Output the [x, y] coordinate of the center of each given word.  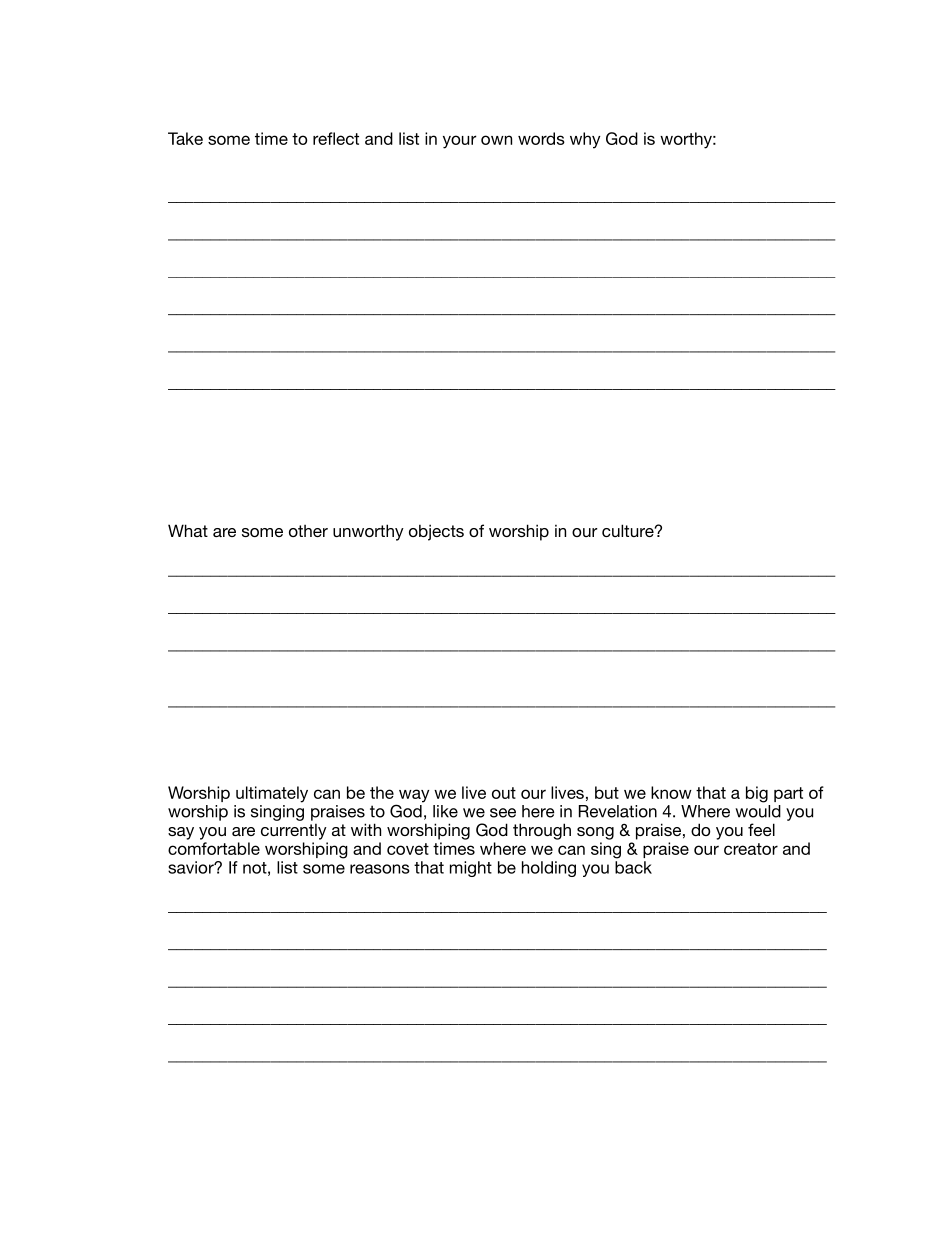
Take [185, 138]
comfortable [214, 848]
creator [751, 849]
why [585, 140]
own [496, 140]
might [471, 869]
